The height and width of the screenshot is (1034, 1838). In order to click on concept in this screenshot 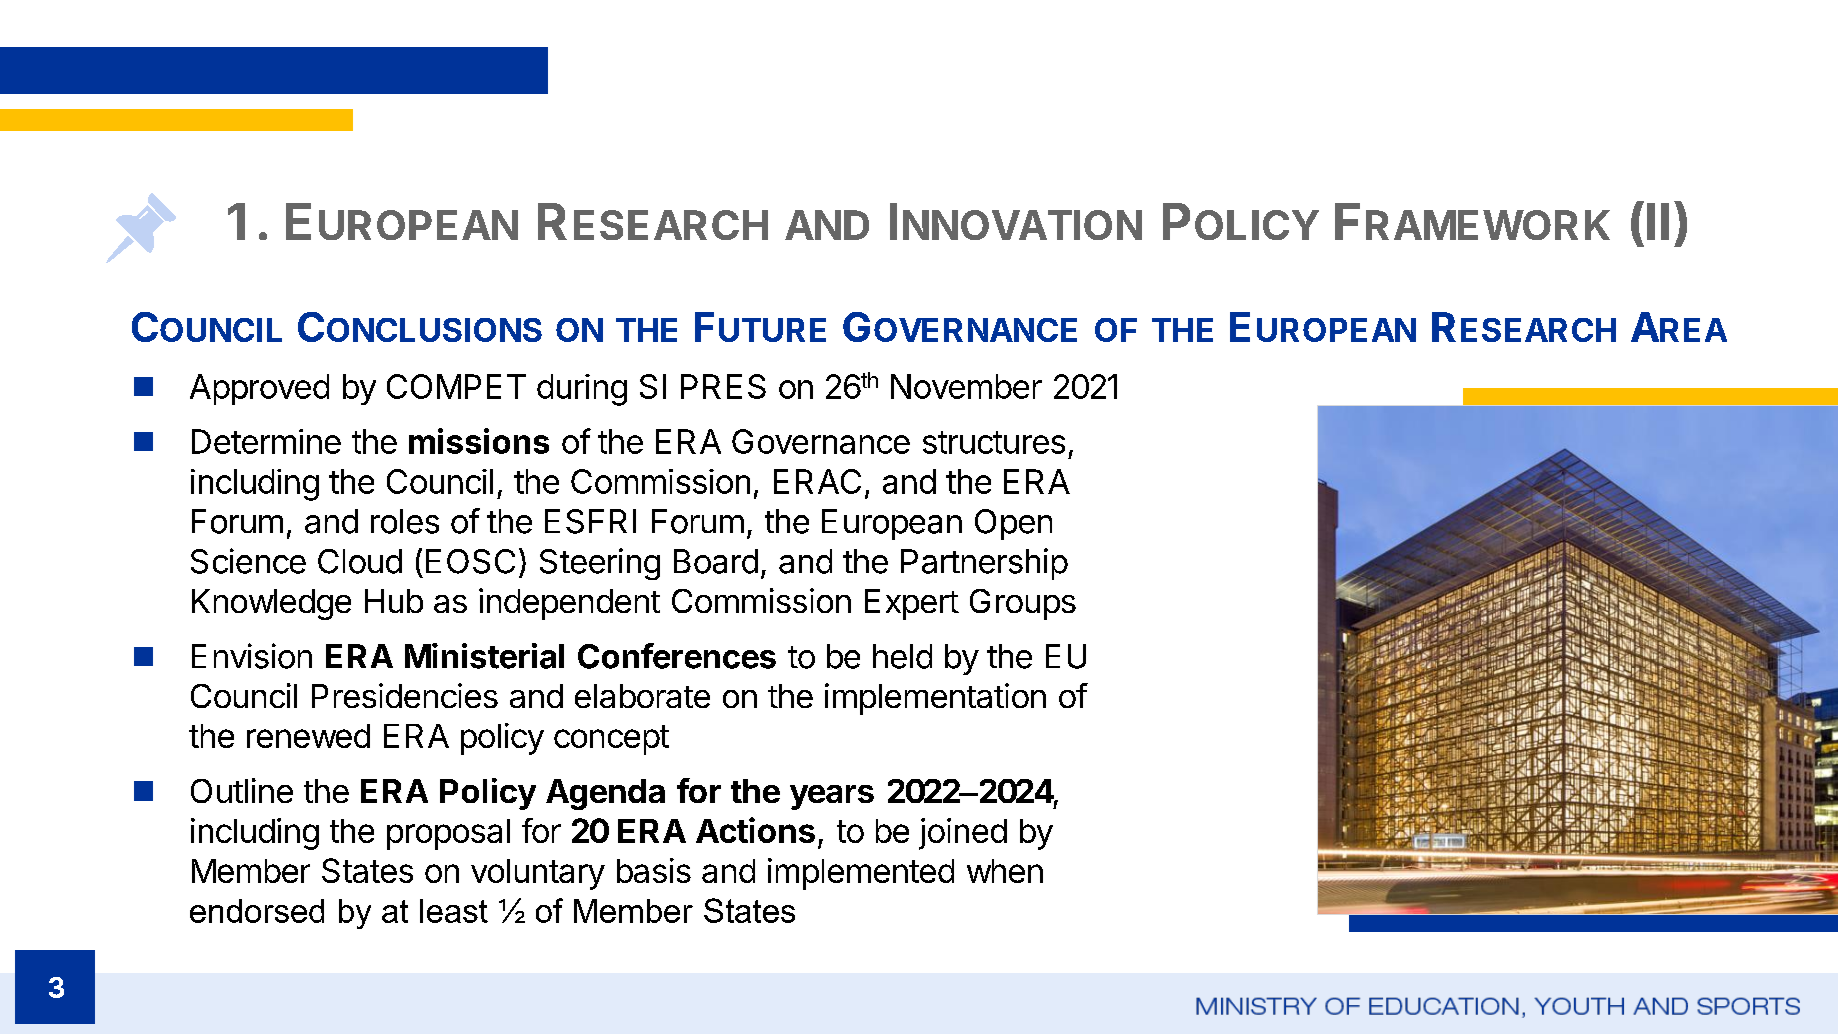, I will do `click(611, 740)`.
